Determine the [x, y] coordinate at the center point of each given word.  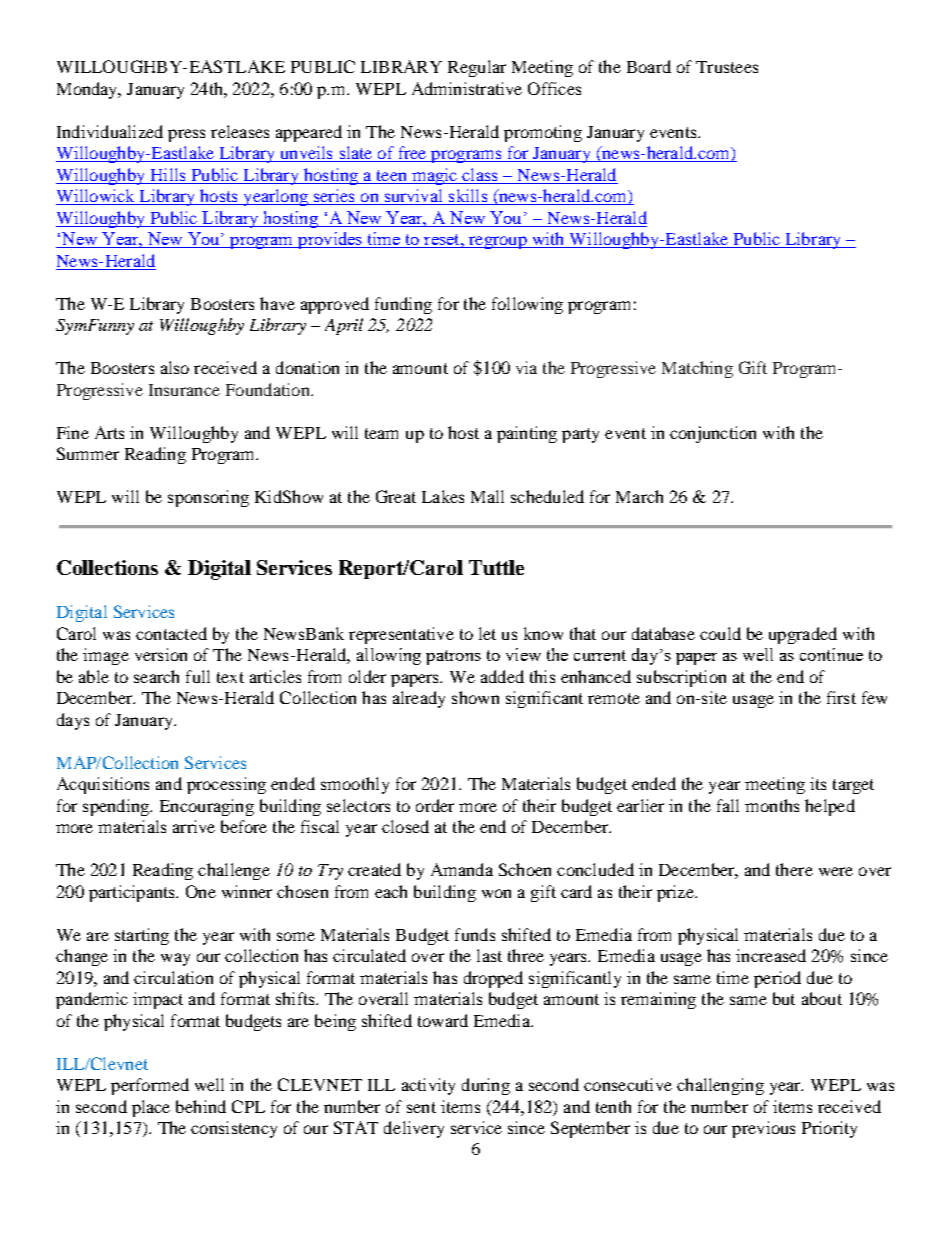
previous [763, 1129]
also [175, 367]
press [186, 135]
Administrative [467, 88]
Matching [697, 369]
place [151, 1108]
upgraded [803, 635]
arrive [194, 826]
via [526, 367]
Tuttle [496, 567]
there [794, 869]
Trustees [727, 67]
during [486, 1086]
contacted [171, 633]
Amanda [462, 869]
